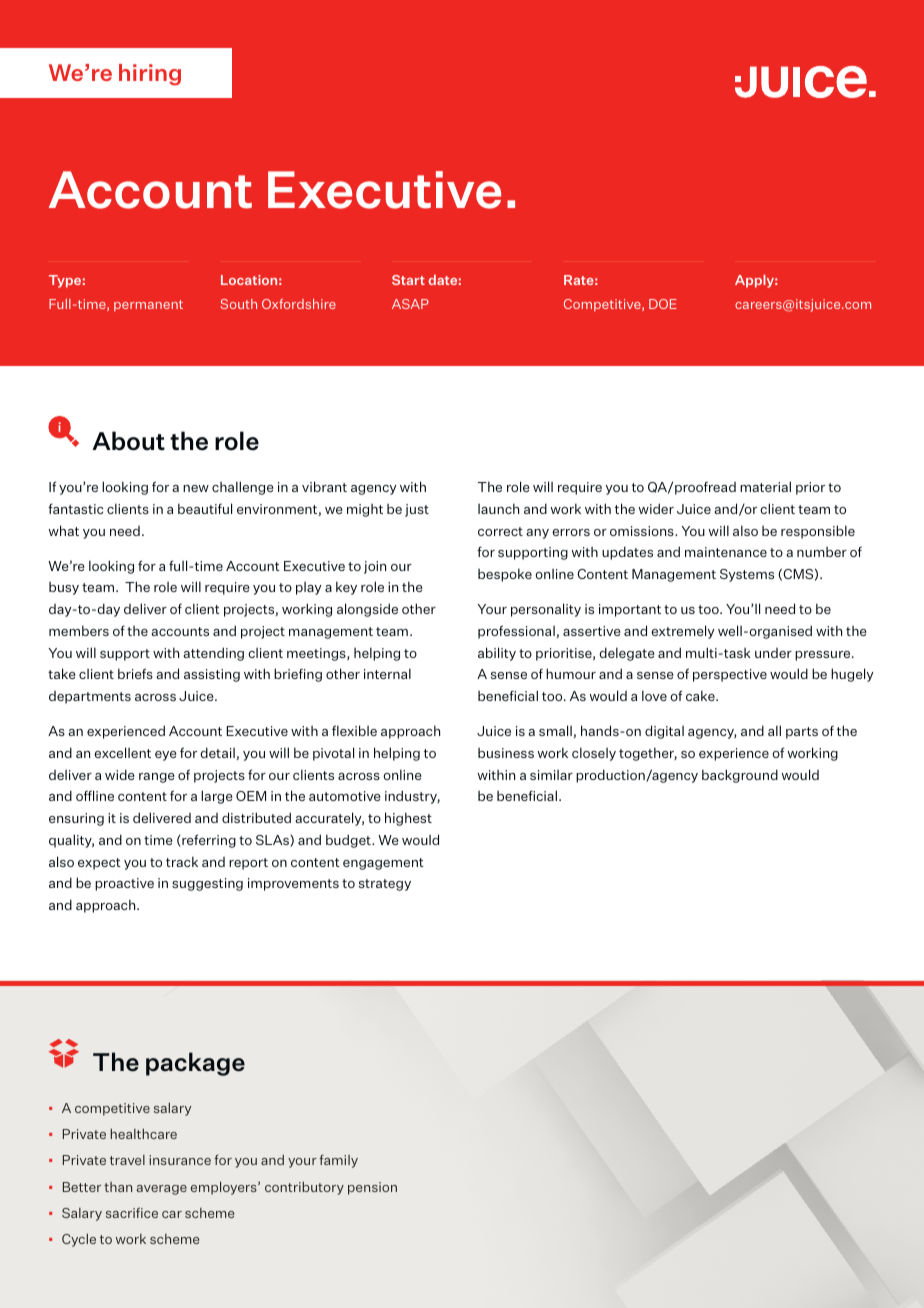 This document has width=924, height=1308. What do you see at coordinates (500, 531) in the document?
I see `correct` at bounding box center [500, 531].
